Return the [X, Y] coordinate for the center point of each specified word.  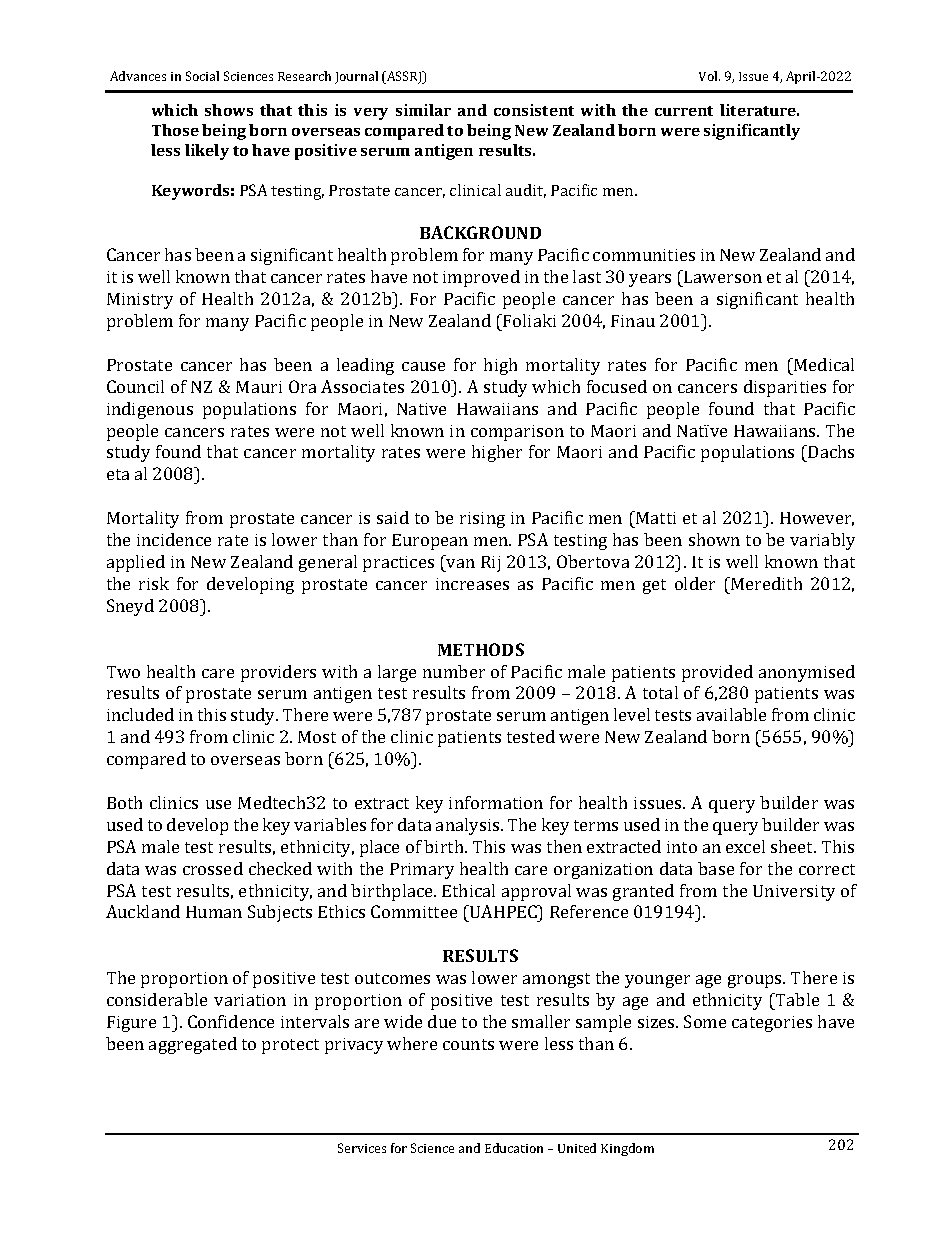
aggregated [193, 1045]
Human [214, 912]
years [650, 280]
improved [481, 278]
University [794, 893]
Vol [709, 76]
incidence [174, 539]
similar [423, 110]
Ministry [140, 301]
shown [714, 539]
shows [229, 110]
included [140, 714]
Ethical [468, 890]
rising [482, 520]
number [454, 671]
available [731, 714]
